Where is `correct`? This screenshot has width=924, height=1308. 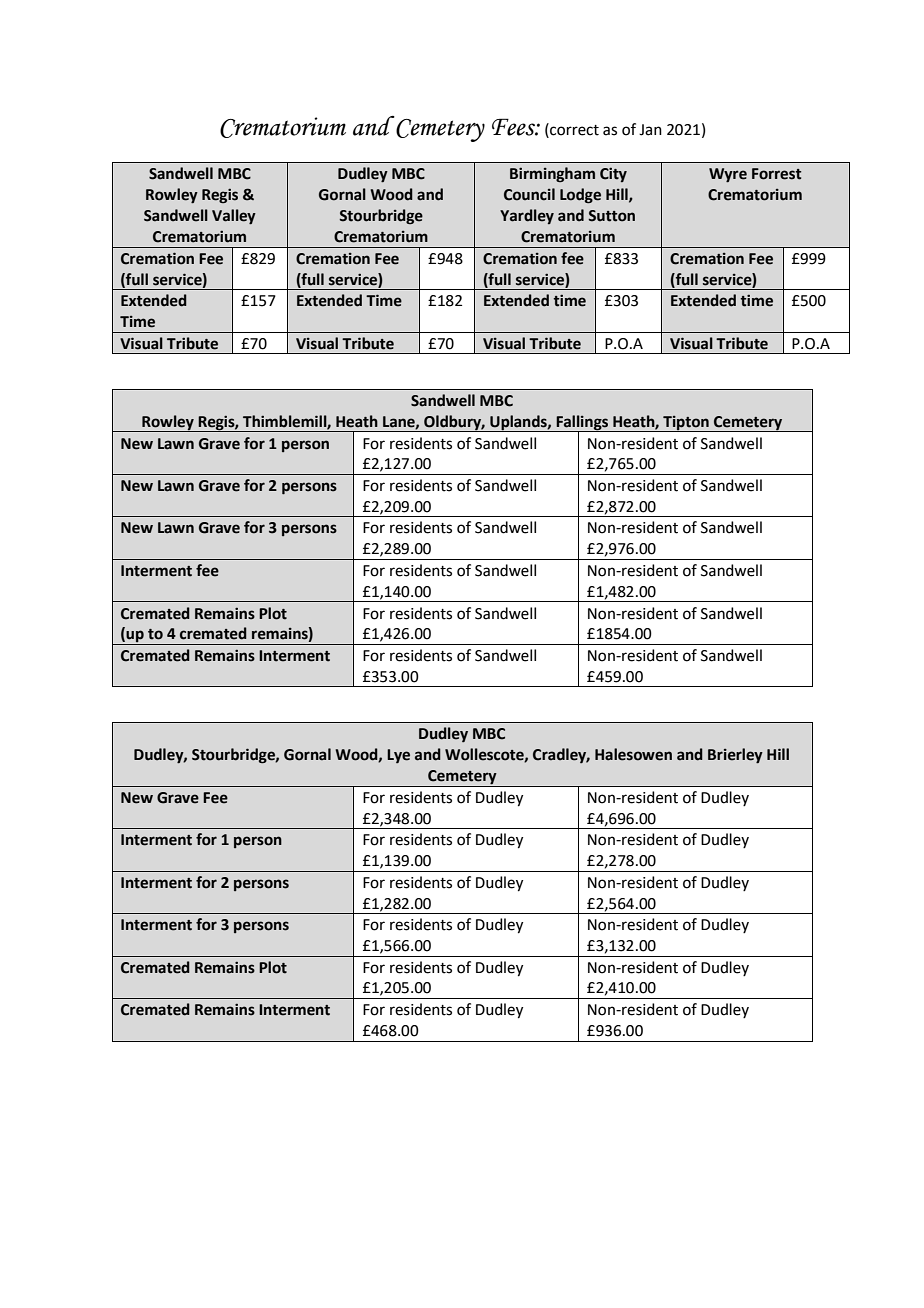
correct is located at coordinates (573, 129).
